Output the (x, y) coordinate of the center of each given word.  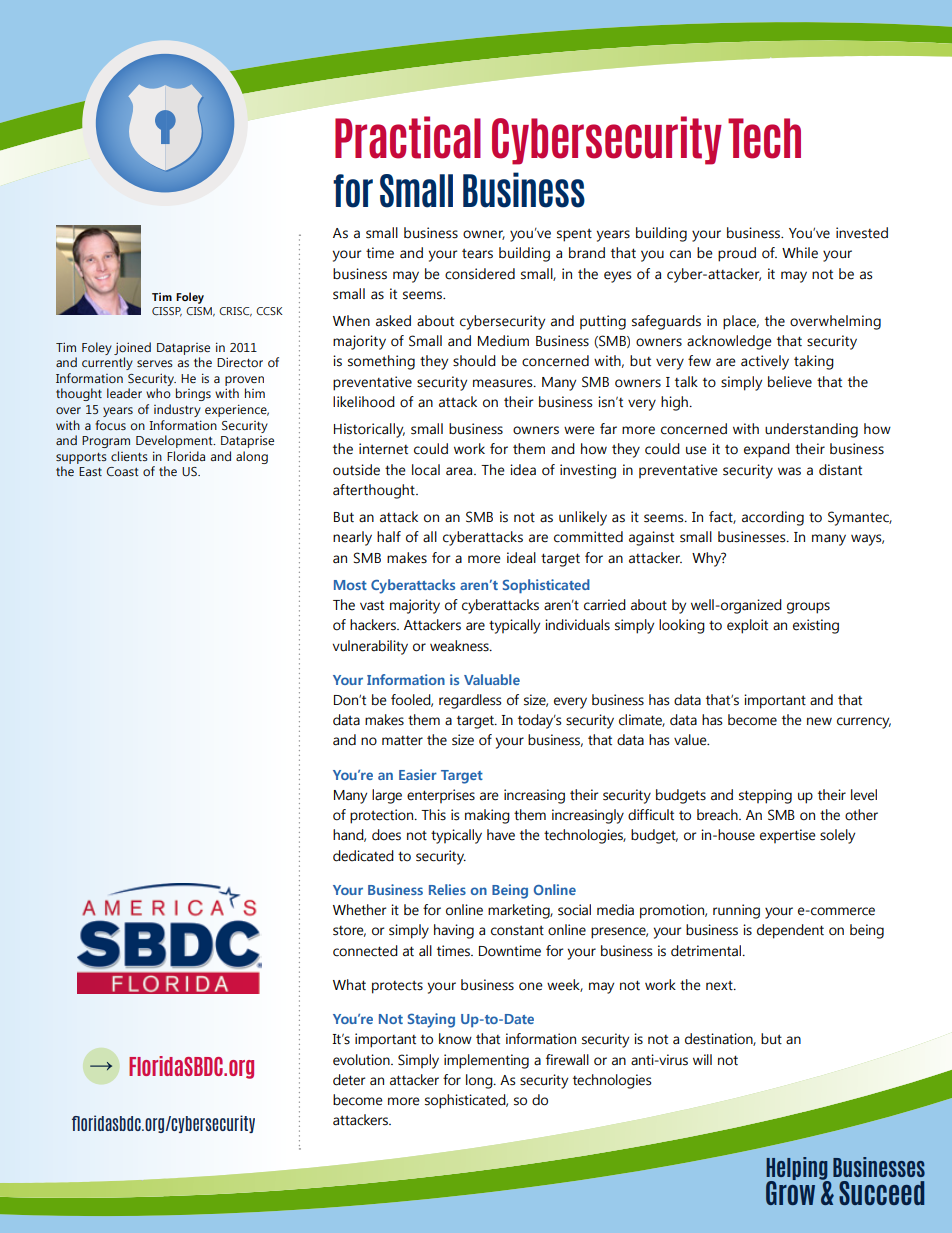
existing (816, 626)
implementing (486, 1061)
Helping (798, 1169)
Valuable (492, 679)
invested (862, 233)
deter (349, 1080)
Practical (408, 137)
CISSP (167, 312)
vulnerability (370, 647)
